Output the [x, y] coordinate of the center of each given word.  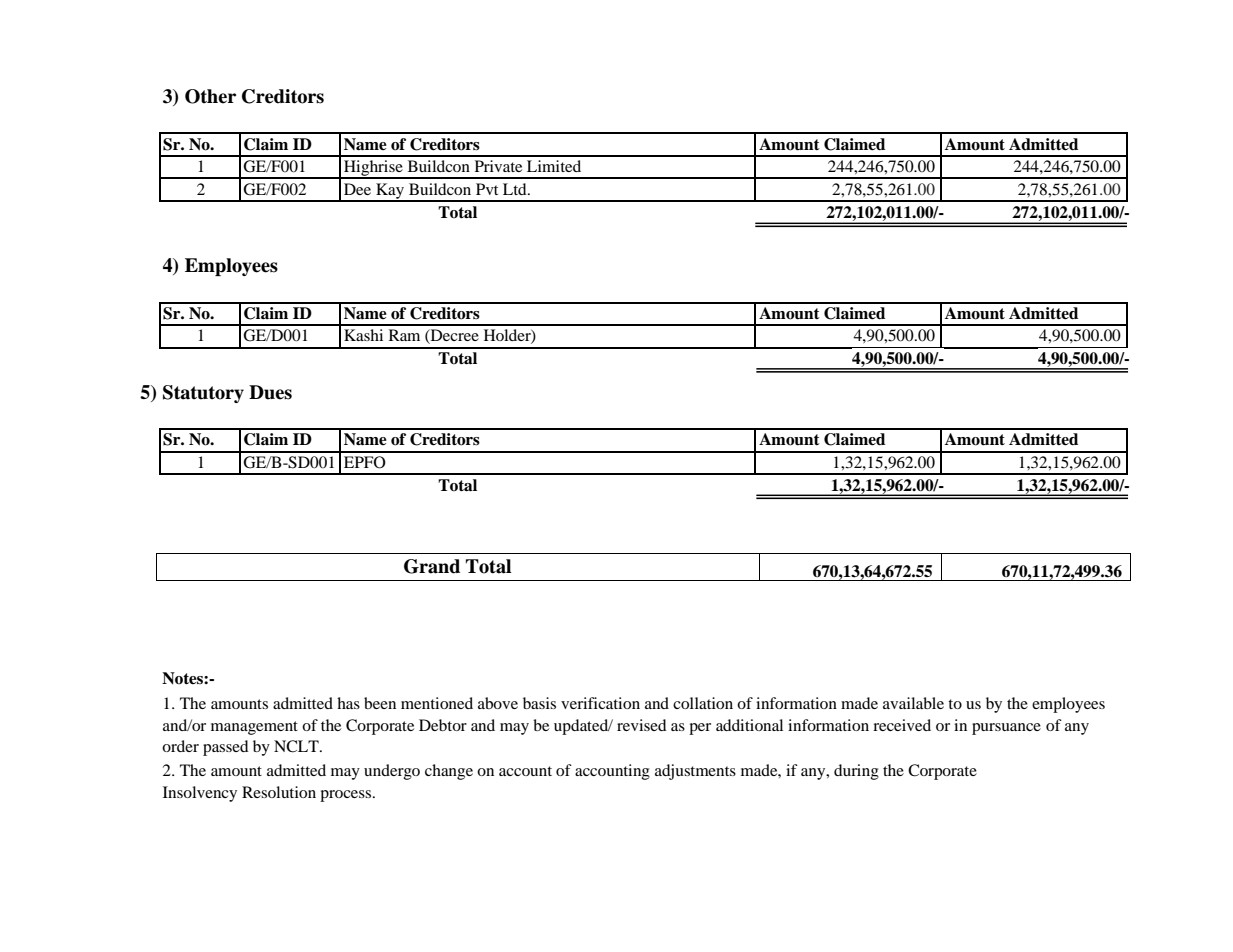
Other [210, 96]
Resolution [279, 792]
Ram [404, 335]
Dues [270, 392]
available [913, 703]
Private [498, 166]
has [348, 703]
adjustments [695, 772]
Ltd [516, 189]
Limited [554, 166]
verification [600, 703]
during [856, 772]
